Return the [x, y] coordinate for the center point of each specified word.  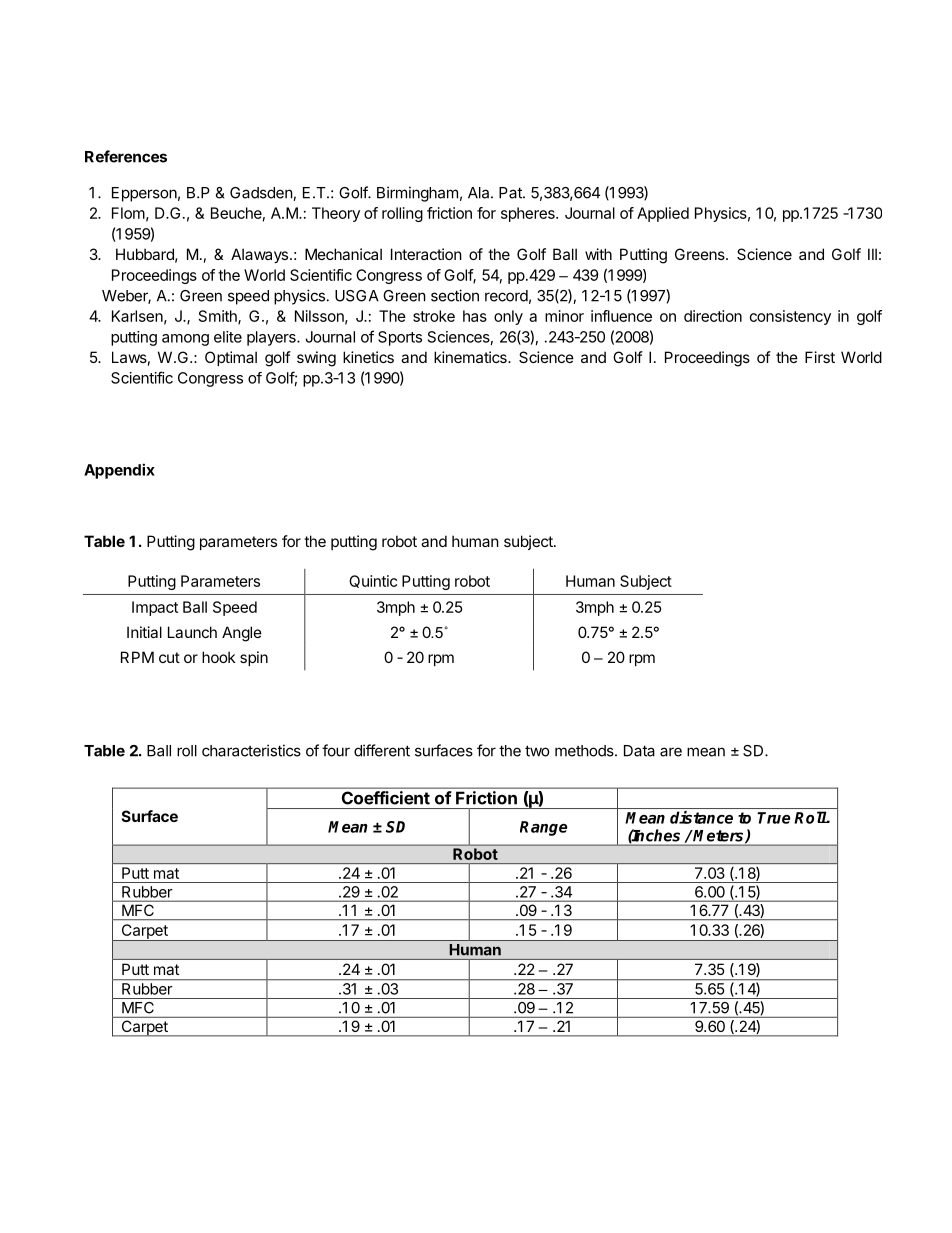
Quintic [373, 581]
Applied [663, 214]
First [820, 357]
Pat [511, 193]
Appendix [119, 471]
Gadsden [262, 194]
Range [544, 828]
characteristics [251, 750]
